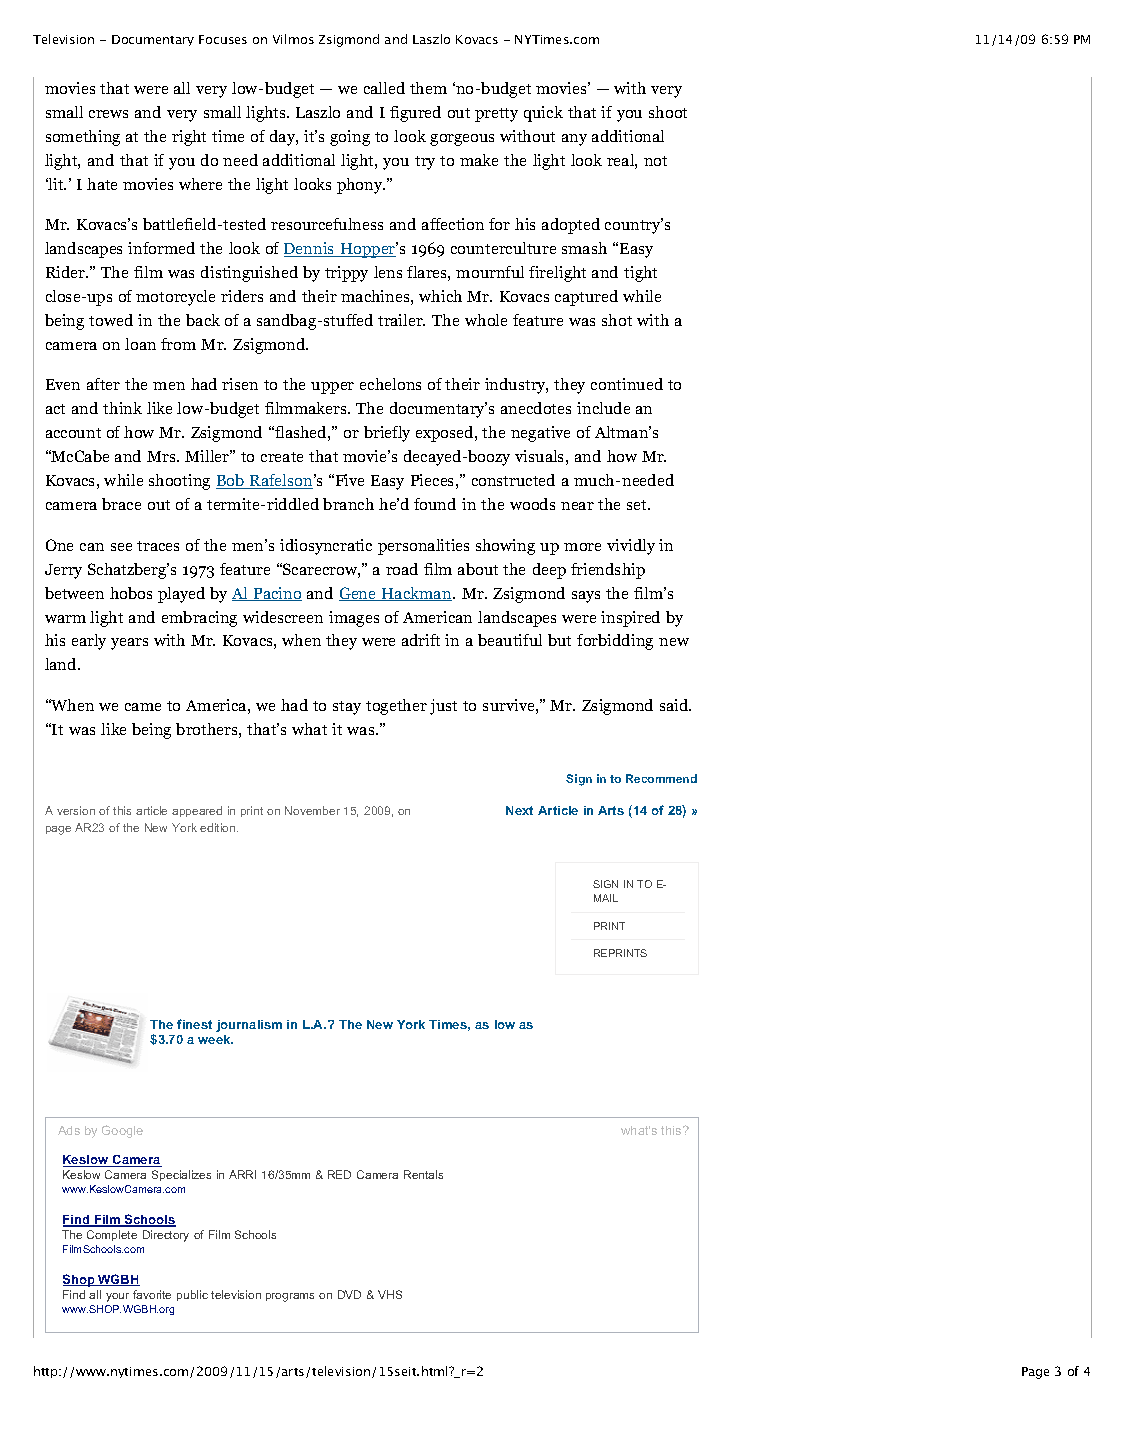 This image has width=1125, height=1456. I want to click on Rentals, so click(423, 1174).
